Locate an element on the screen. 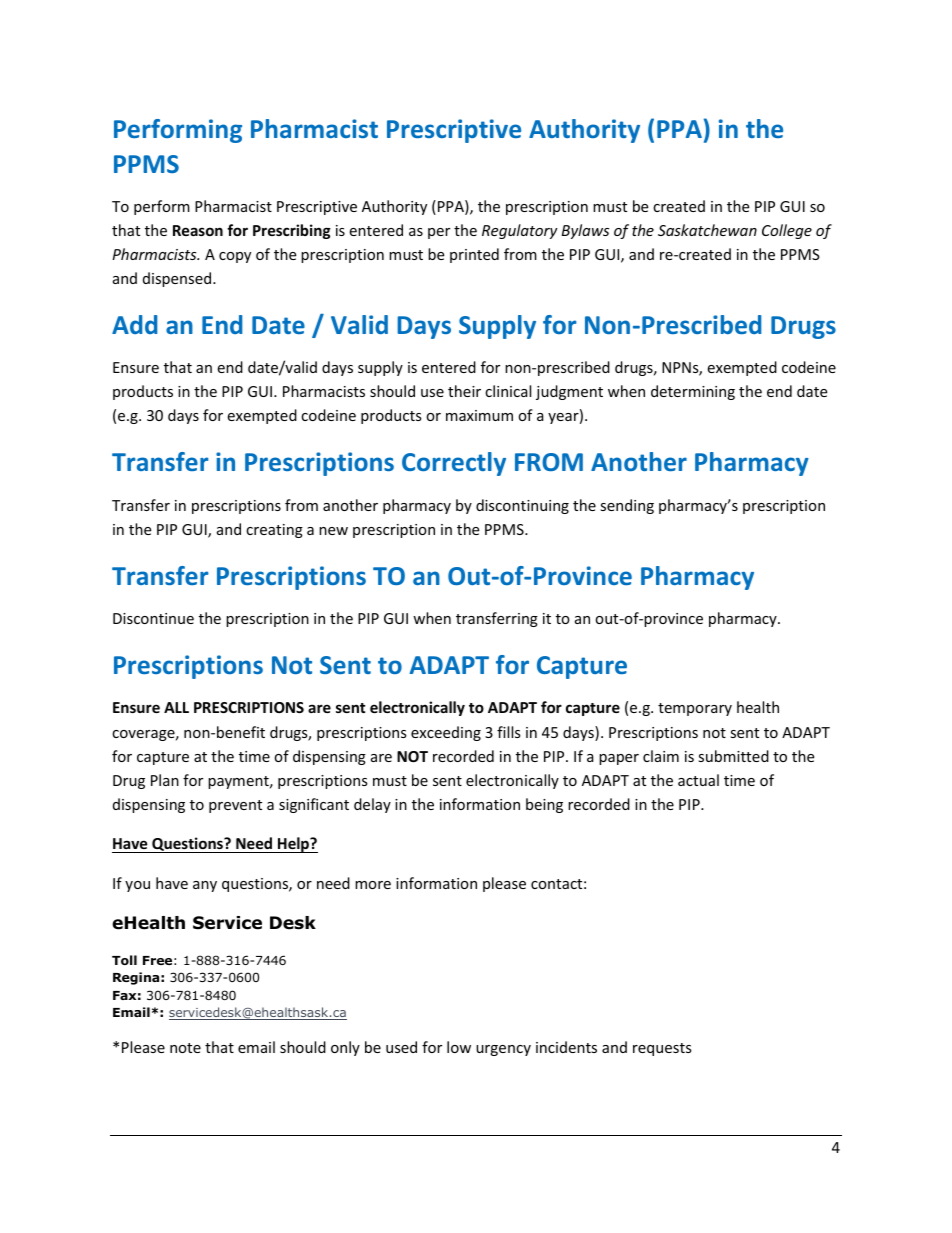  copy is located at coordinates (235, 257).
